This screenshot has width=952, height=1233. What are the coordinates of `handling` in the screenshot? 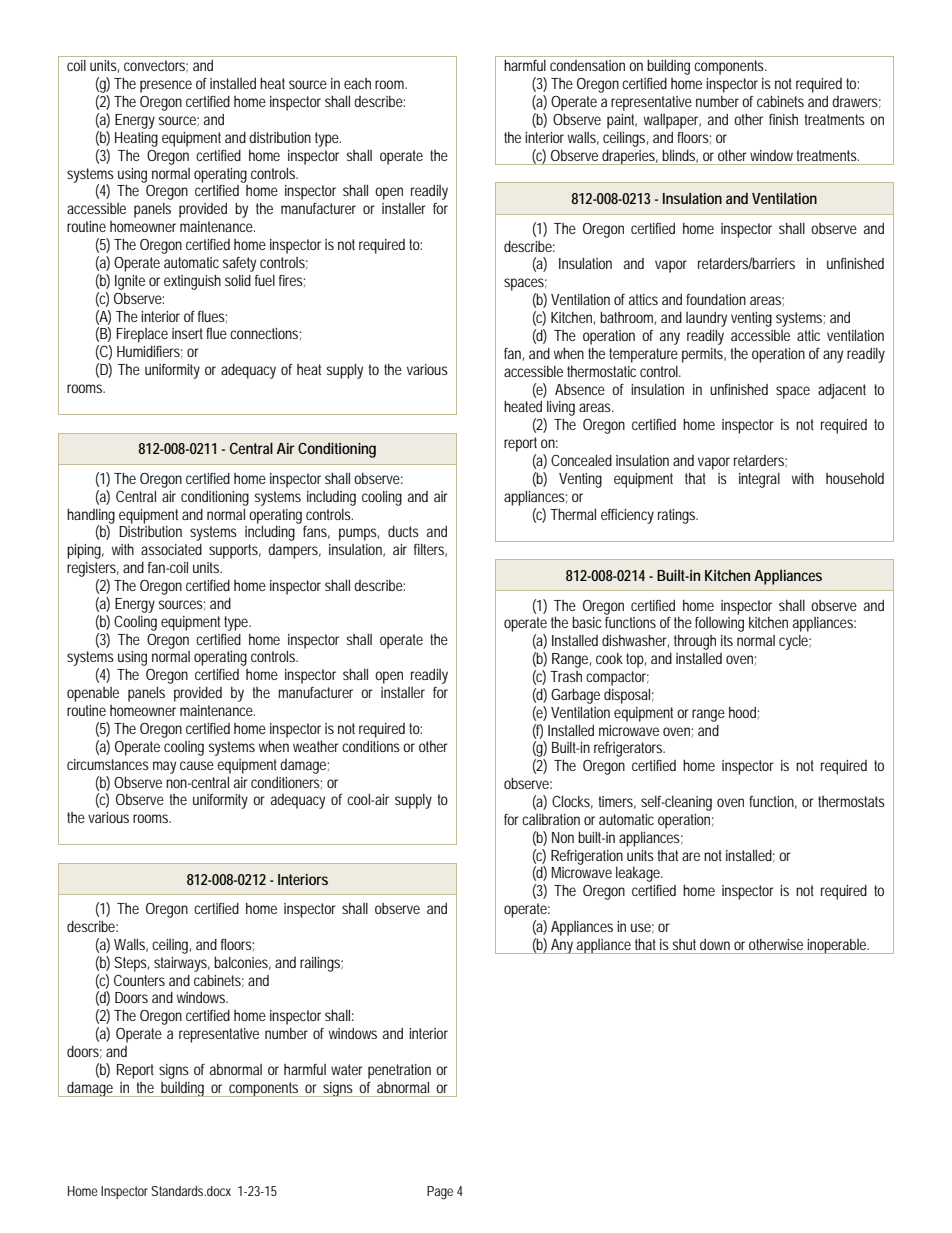 It's located at (91, 517).
